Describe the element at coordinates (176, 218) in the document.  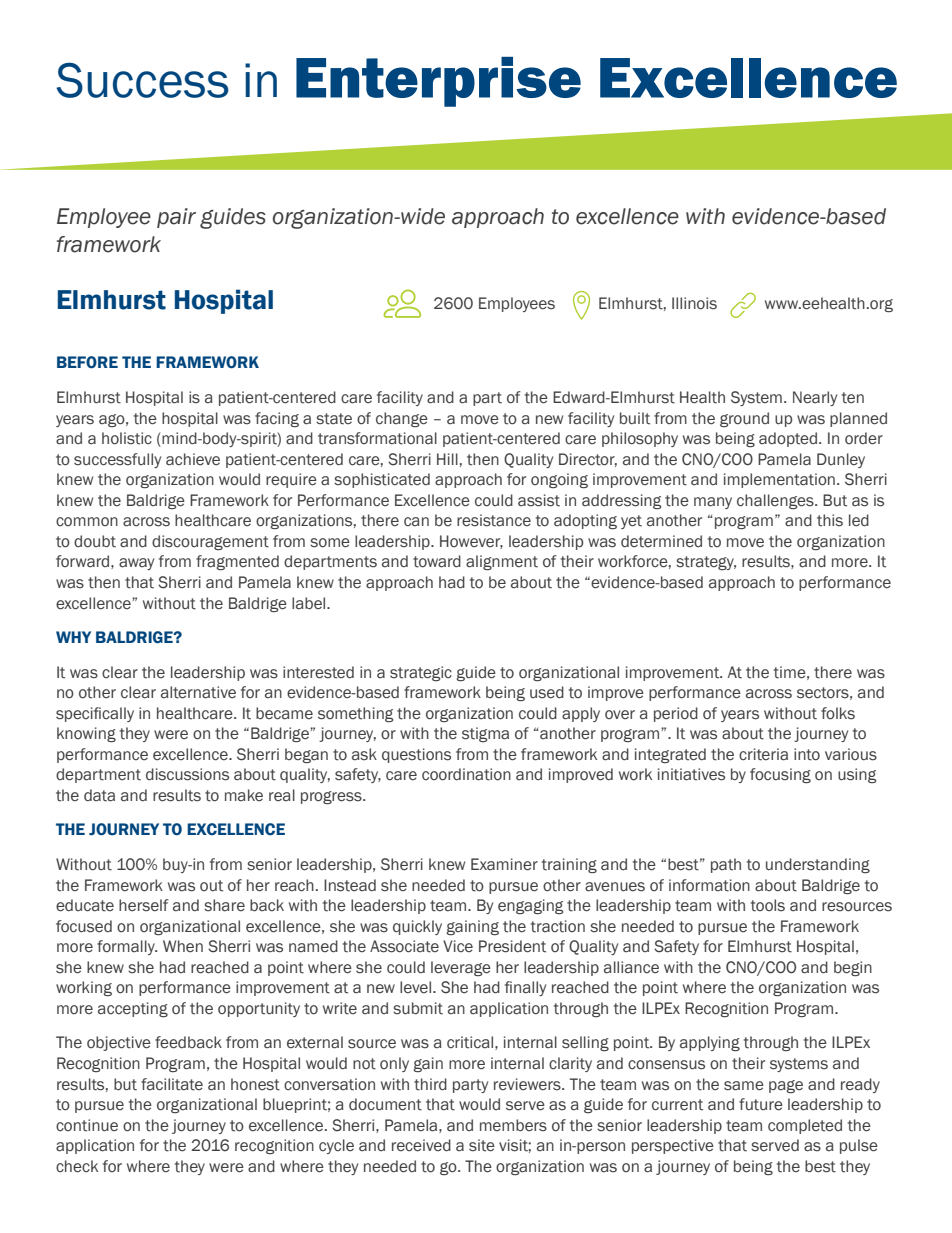
I see `pair` at that location.
